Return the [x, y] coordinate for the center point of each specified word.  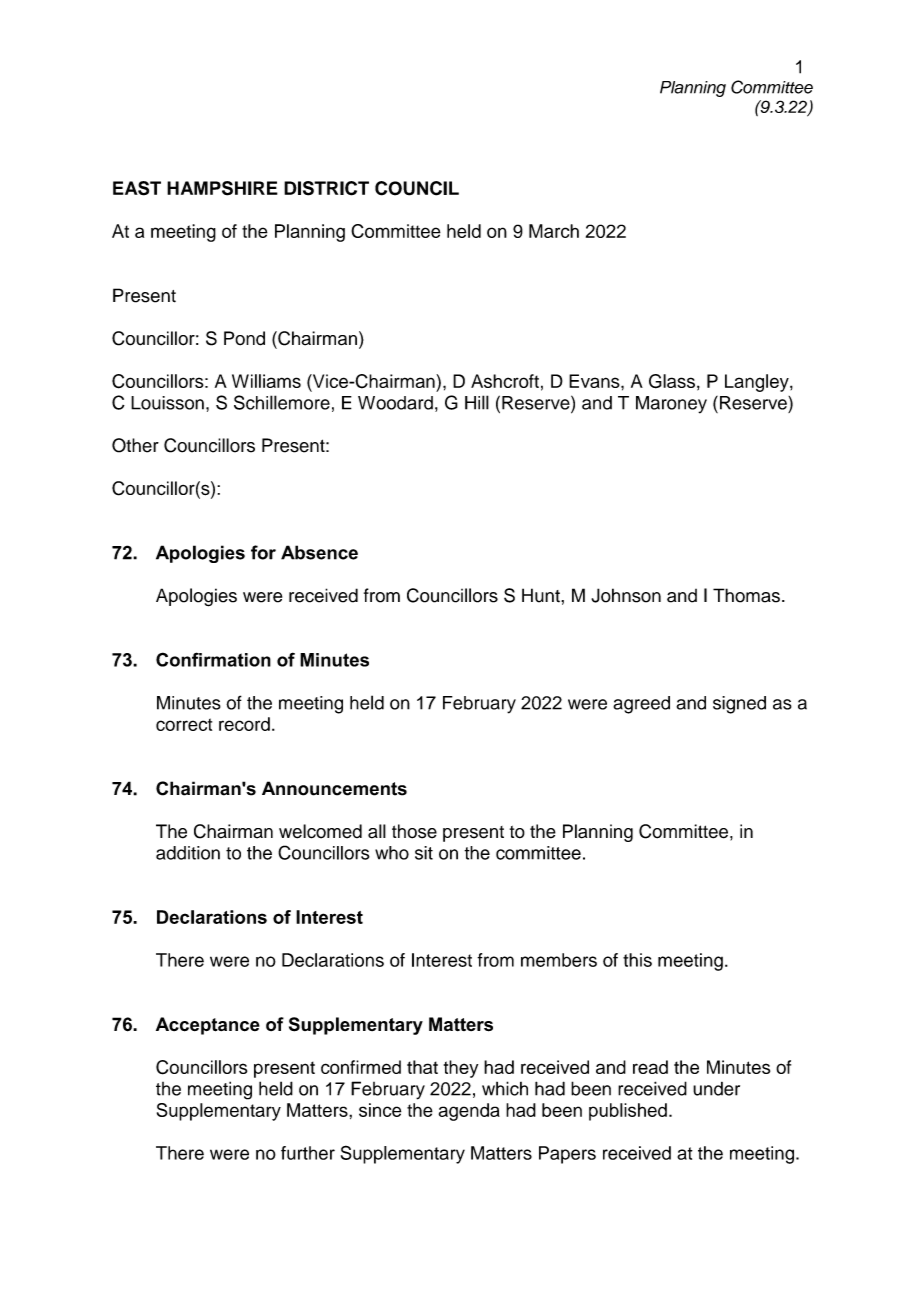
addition [188, 853]
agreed [641, 705]
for [263, 552]
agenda [469, 1112]
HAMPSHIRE [222, 188]
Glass [672, 381]
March [554, 231]
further [308, 1153]
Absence [319, 552]
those [414, 831]
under [716, 1089]
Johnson [626, 595]
